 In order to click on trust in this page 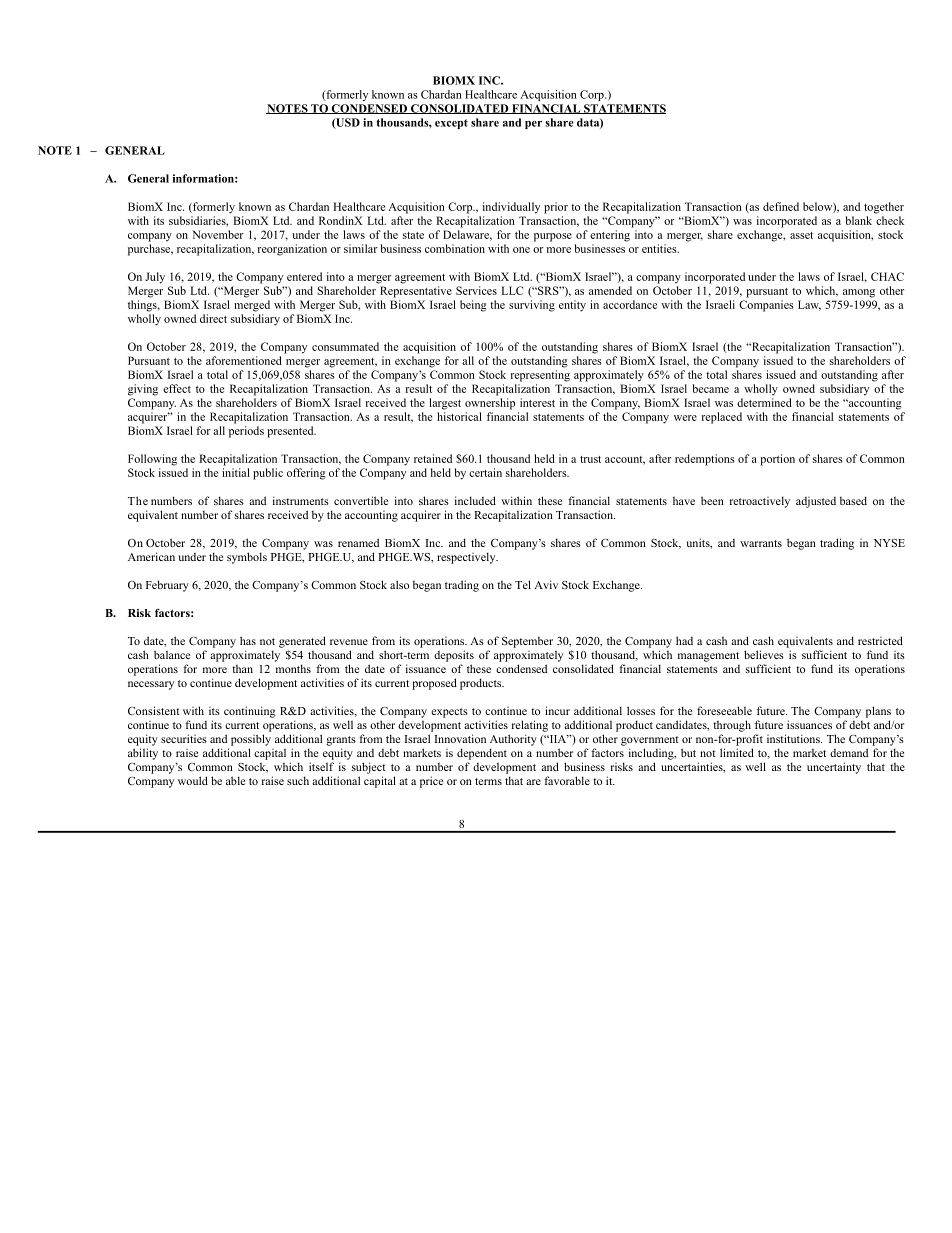, I will do `click(590, 459)`.
